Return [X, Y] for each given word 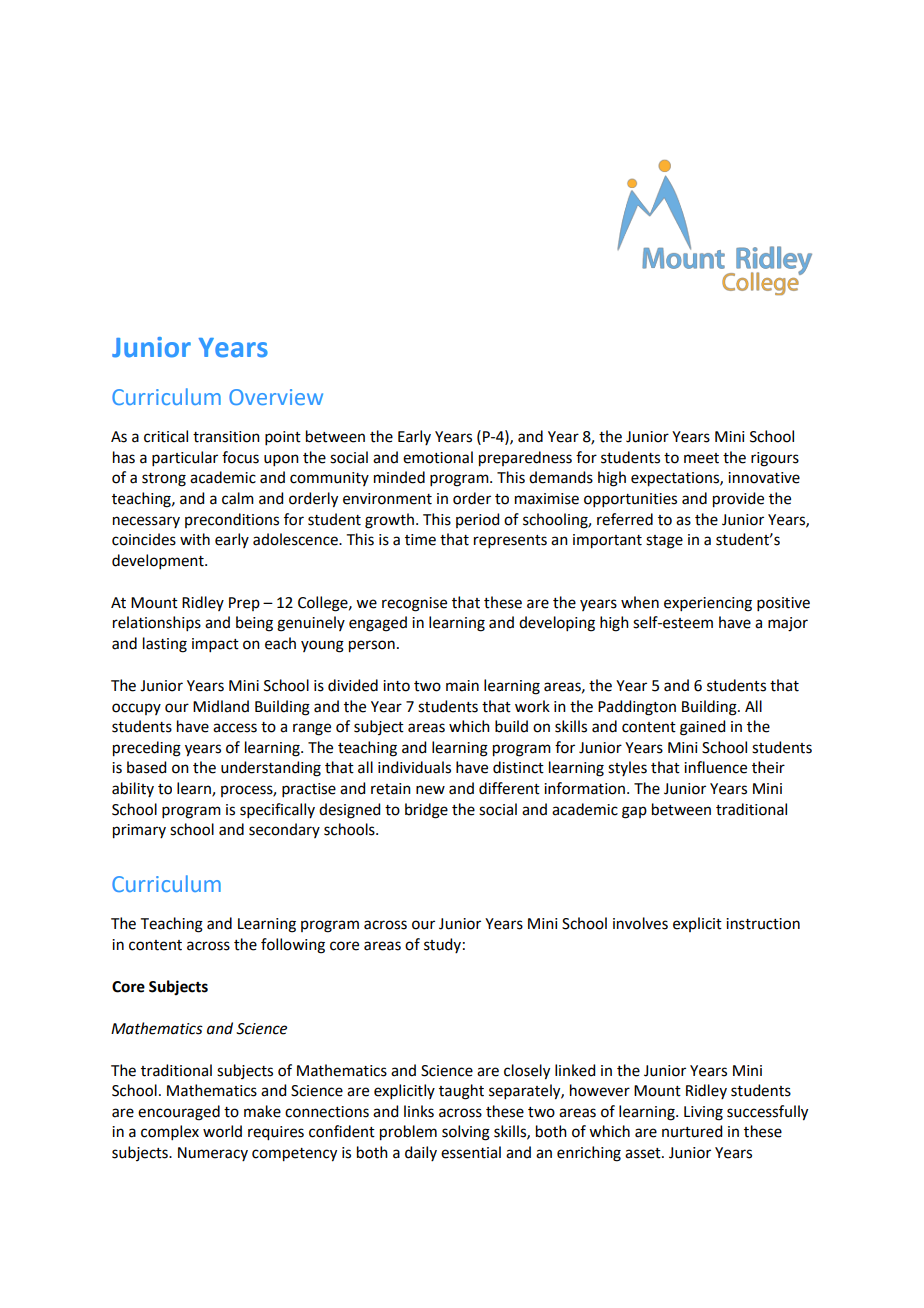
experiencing [708, 604]
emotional [438, 457]
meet [701, 458]
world [222, 1131]
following [293, 946]
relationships [157, 623]
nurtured [692, 1131]
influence [715, 767]
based [146, 767]
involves [640, 923]
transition [226, 437]
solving [466, 1133]
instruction [763, 924]
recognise [414, 604]
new [430, 790]
